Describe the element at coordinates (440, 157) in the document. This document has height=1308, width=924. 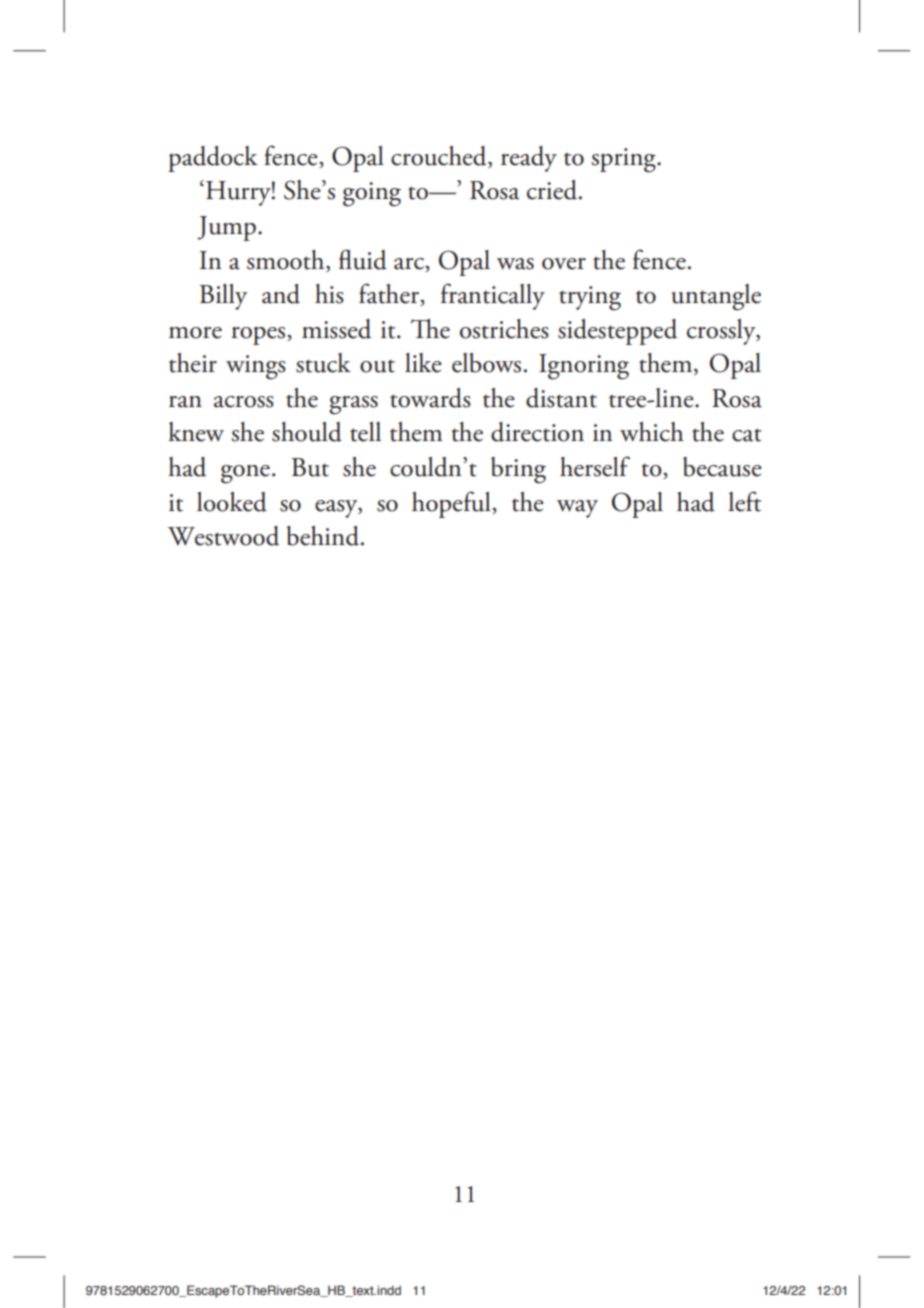
I see `crouched` at that location.
